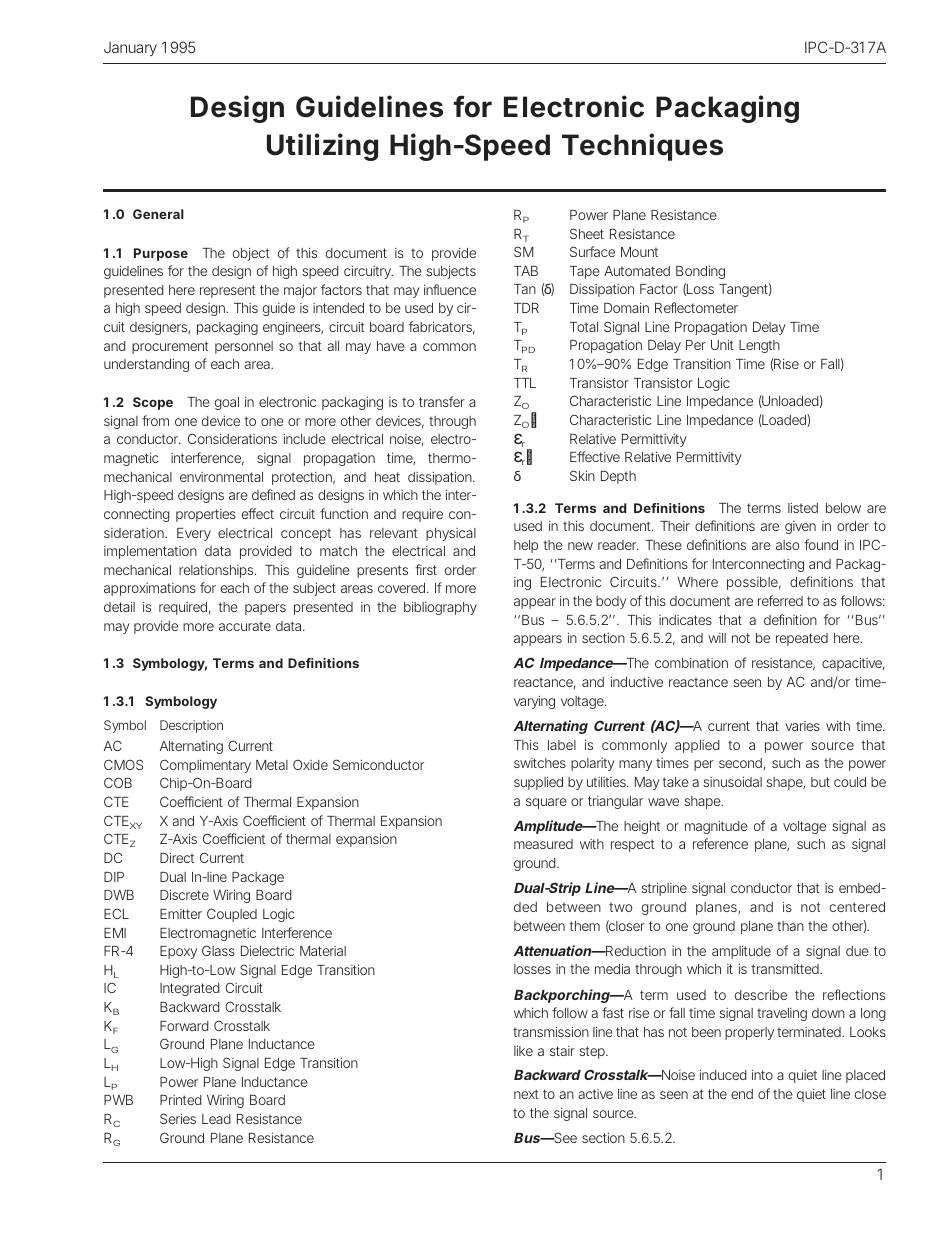 Image resolution: width=952 pixels, height=1233 pixels. I want to click on TAB, so click(526, 271).
